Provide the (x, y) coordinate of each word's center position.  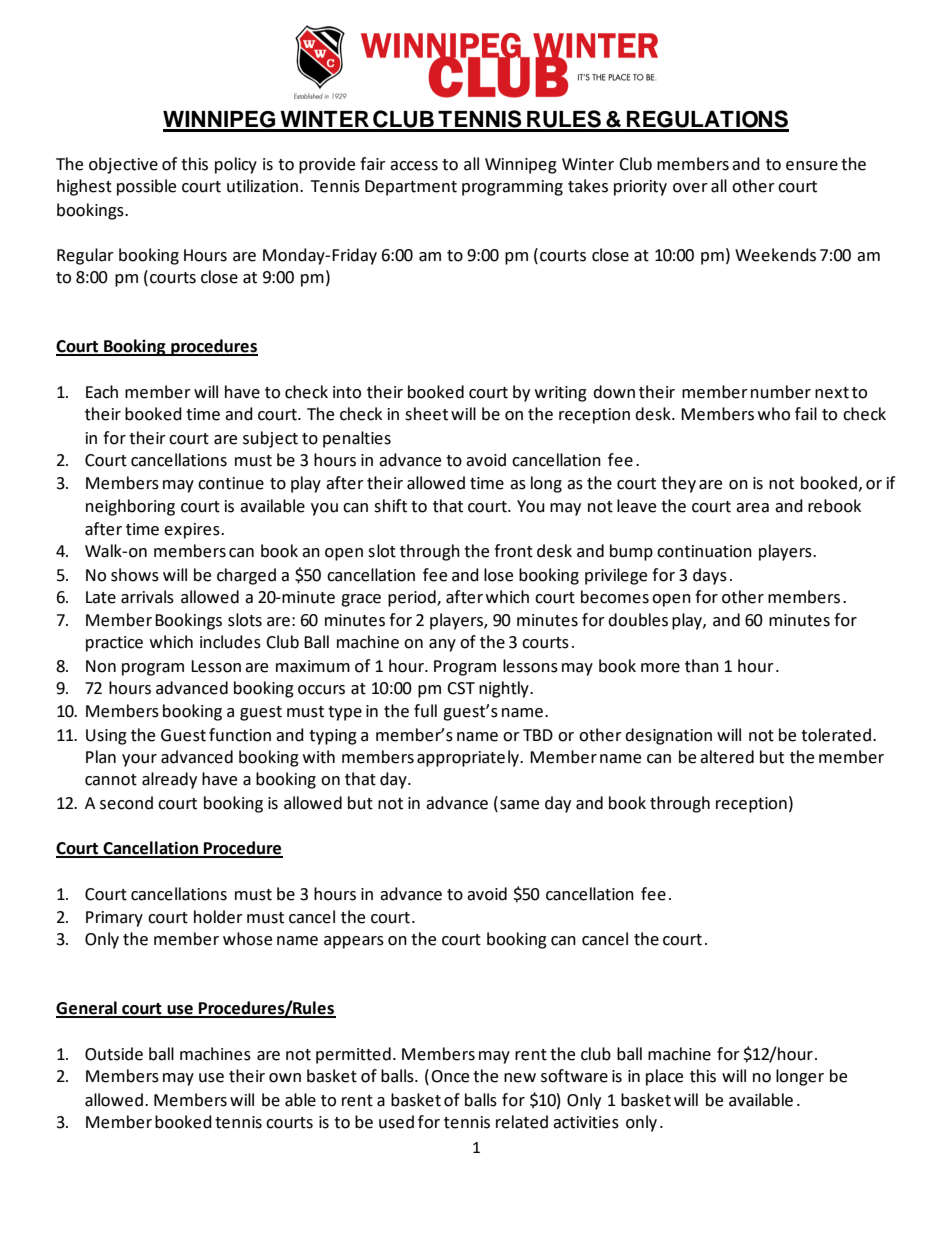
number (781, 392)
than (702, 666)
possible (146, 187)
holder (218, 917)
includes (230, 642)
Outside (114, 1054)
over (690, 188)
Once (450, 1076)
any (442, 645)
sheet (426, 414)
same (519, 805)
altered (727, 757)
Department (411, 188)
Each (102, 392)
